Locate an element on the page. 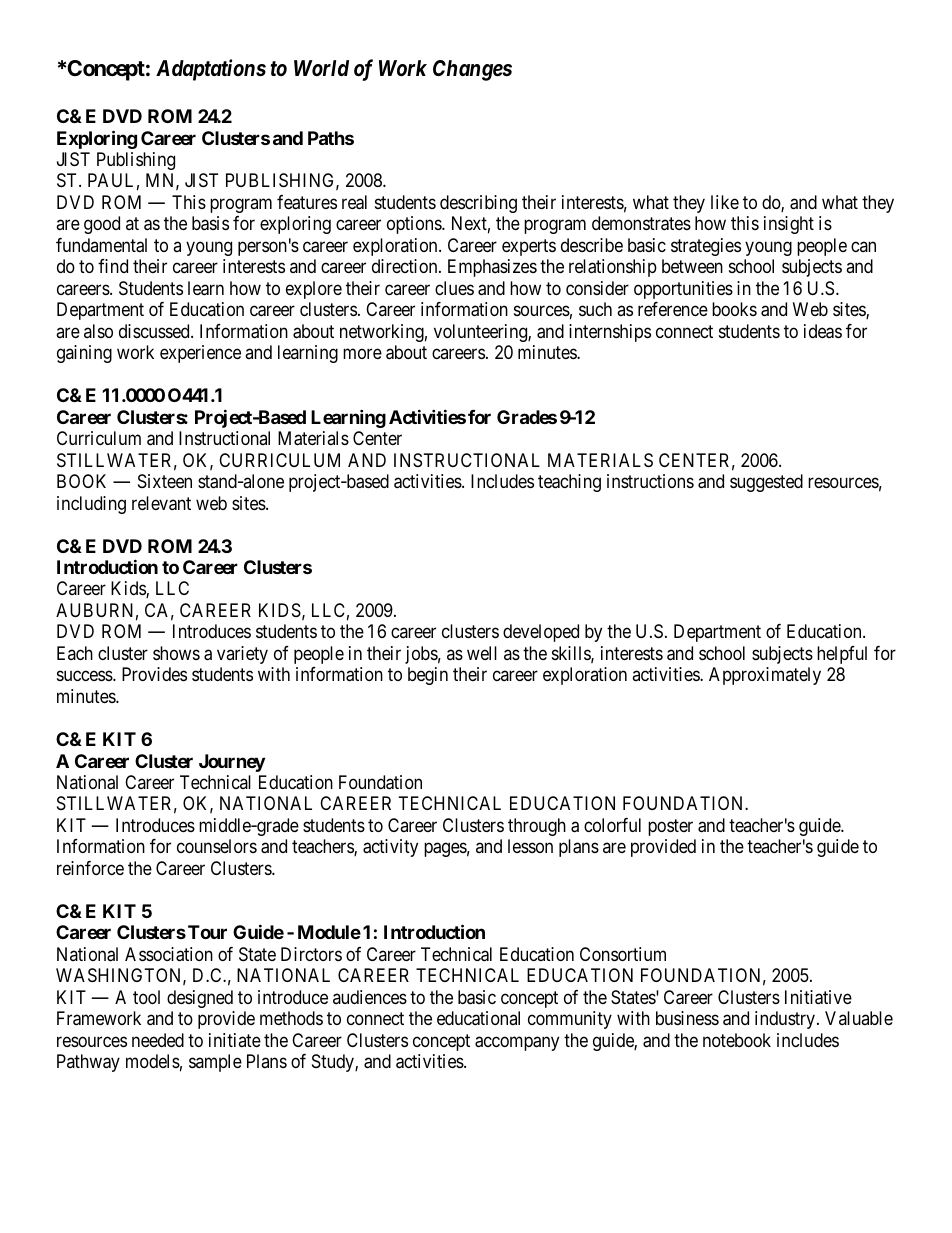 The image size is (952, 1233). relevant is located at coordinates (161, 503).
